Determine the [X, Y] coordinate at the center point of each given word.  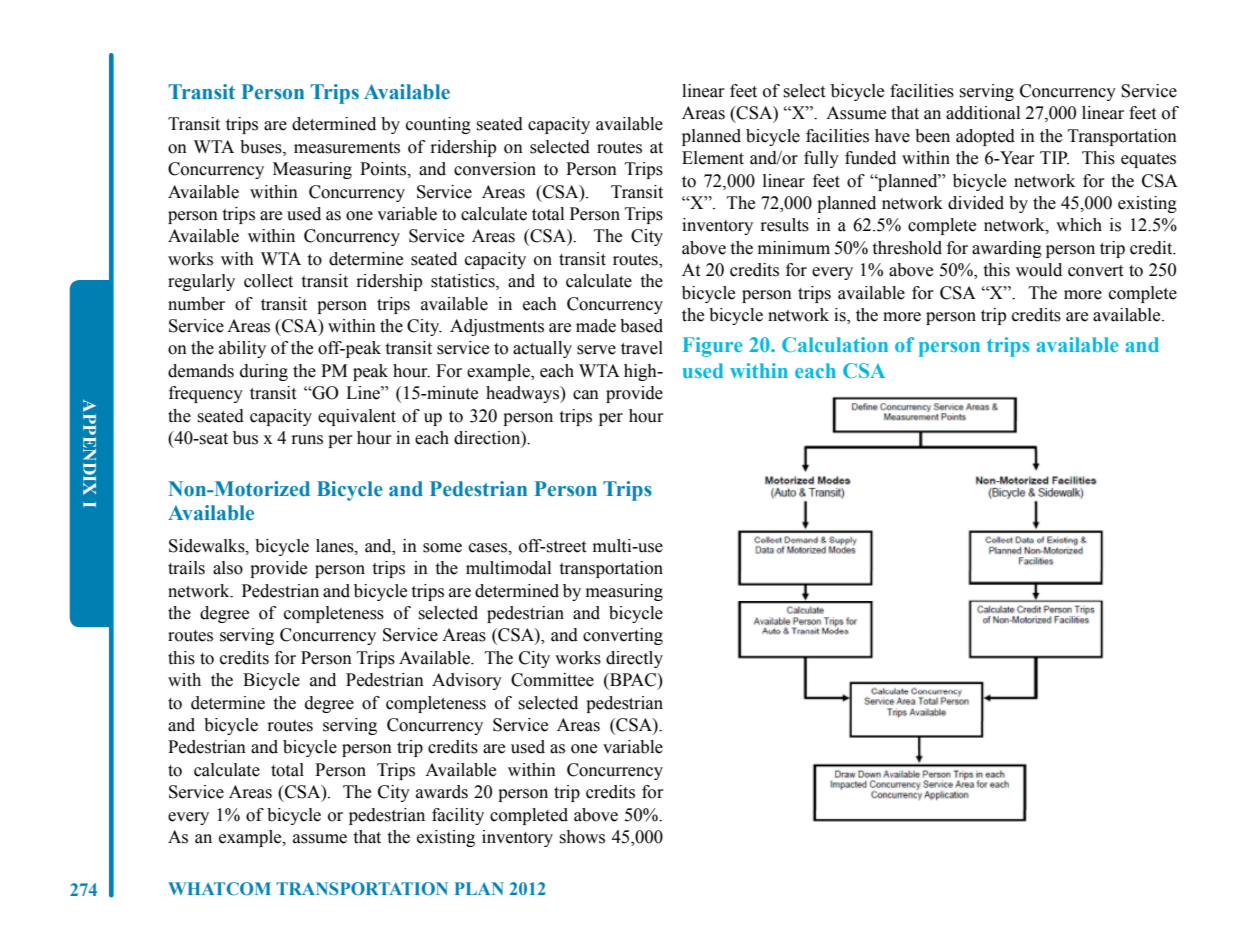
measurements [347, 148]
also [228, 568]
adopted [985, 137]
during [264, 372]
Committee [552, 680]
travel [642, 348]
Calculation [835, 344]
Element [713, 158]
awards [442, 792]
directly [634, 659]
